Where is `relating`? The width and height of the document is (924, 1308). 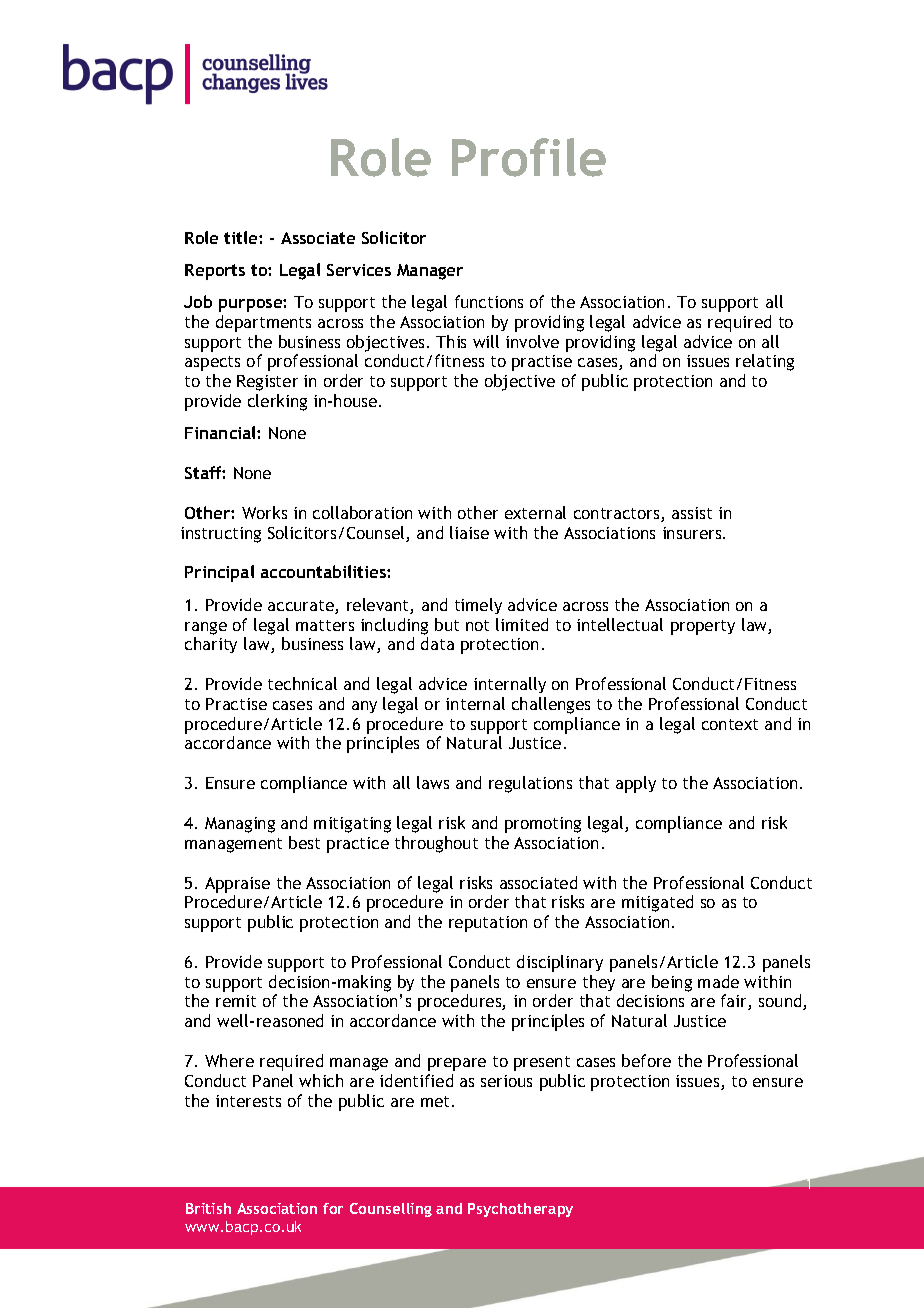 relating is located at coordinates (765, 362).
